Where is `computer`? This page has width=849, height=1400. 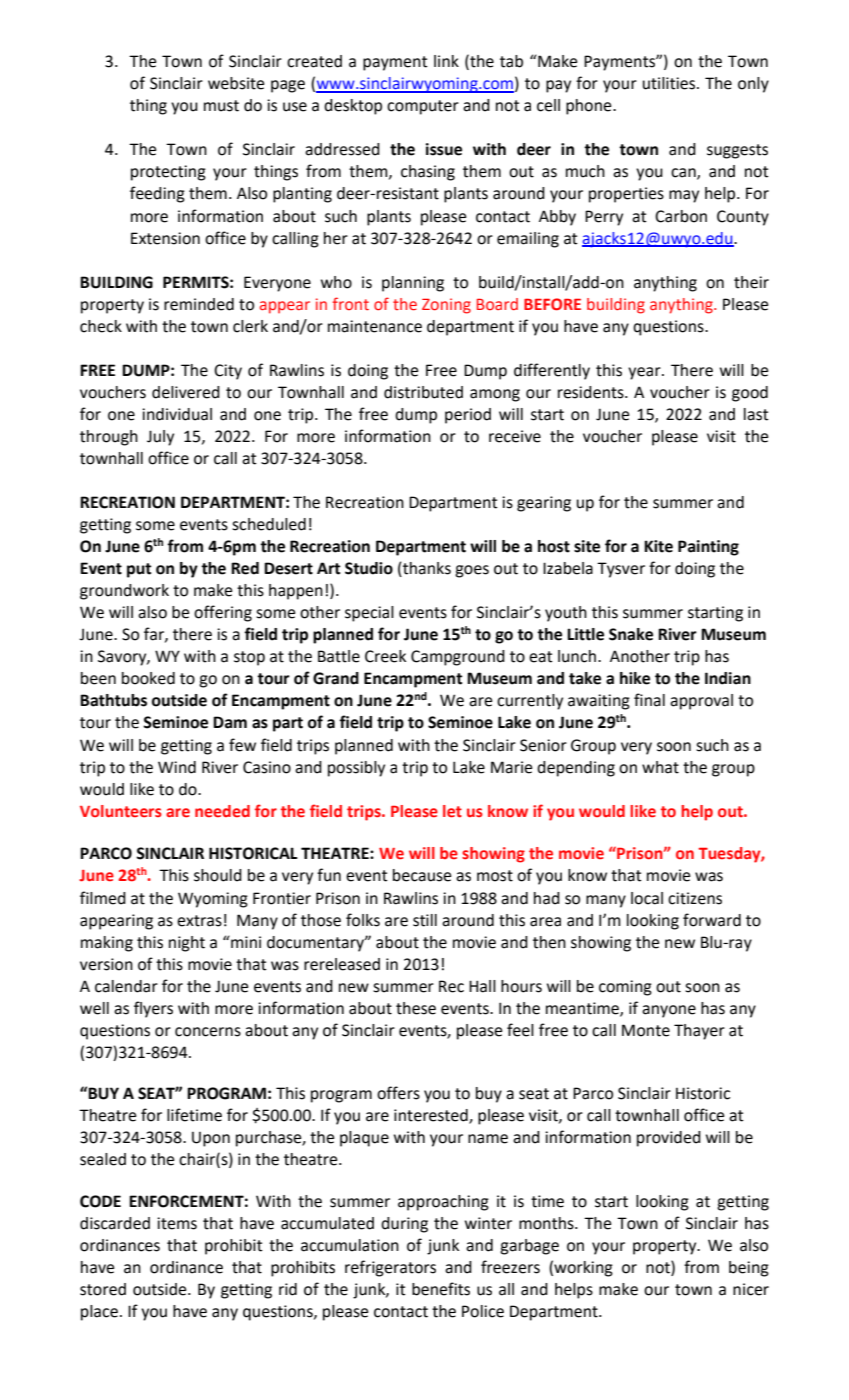 computer is located at coordinates (423, 107).
